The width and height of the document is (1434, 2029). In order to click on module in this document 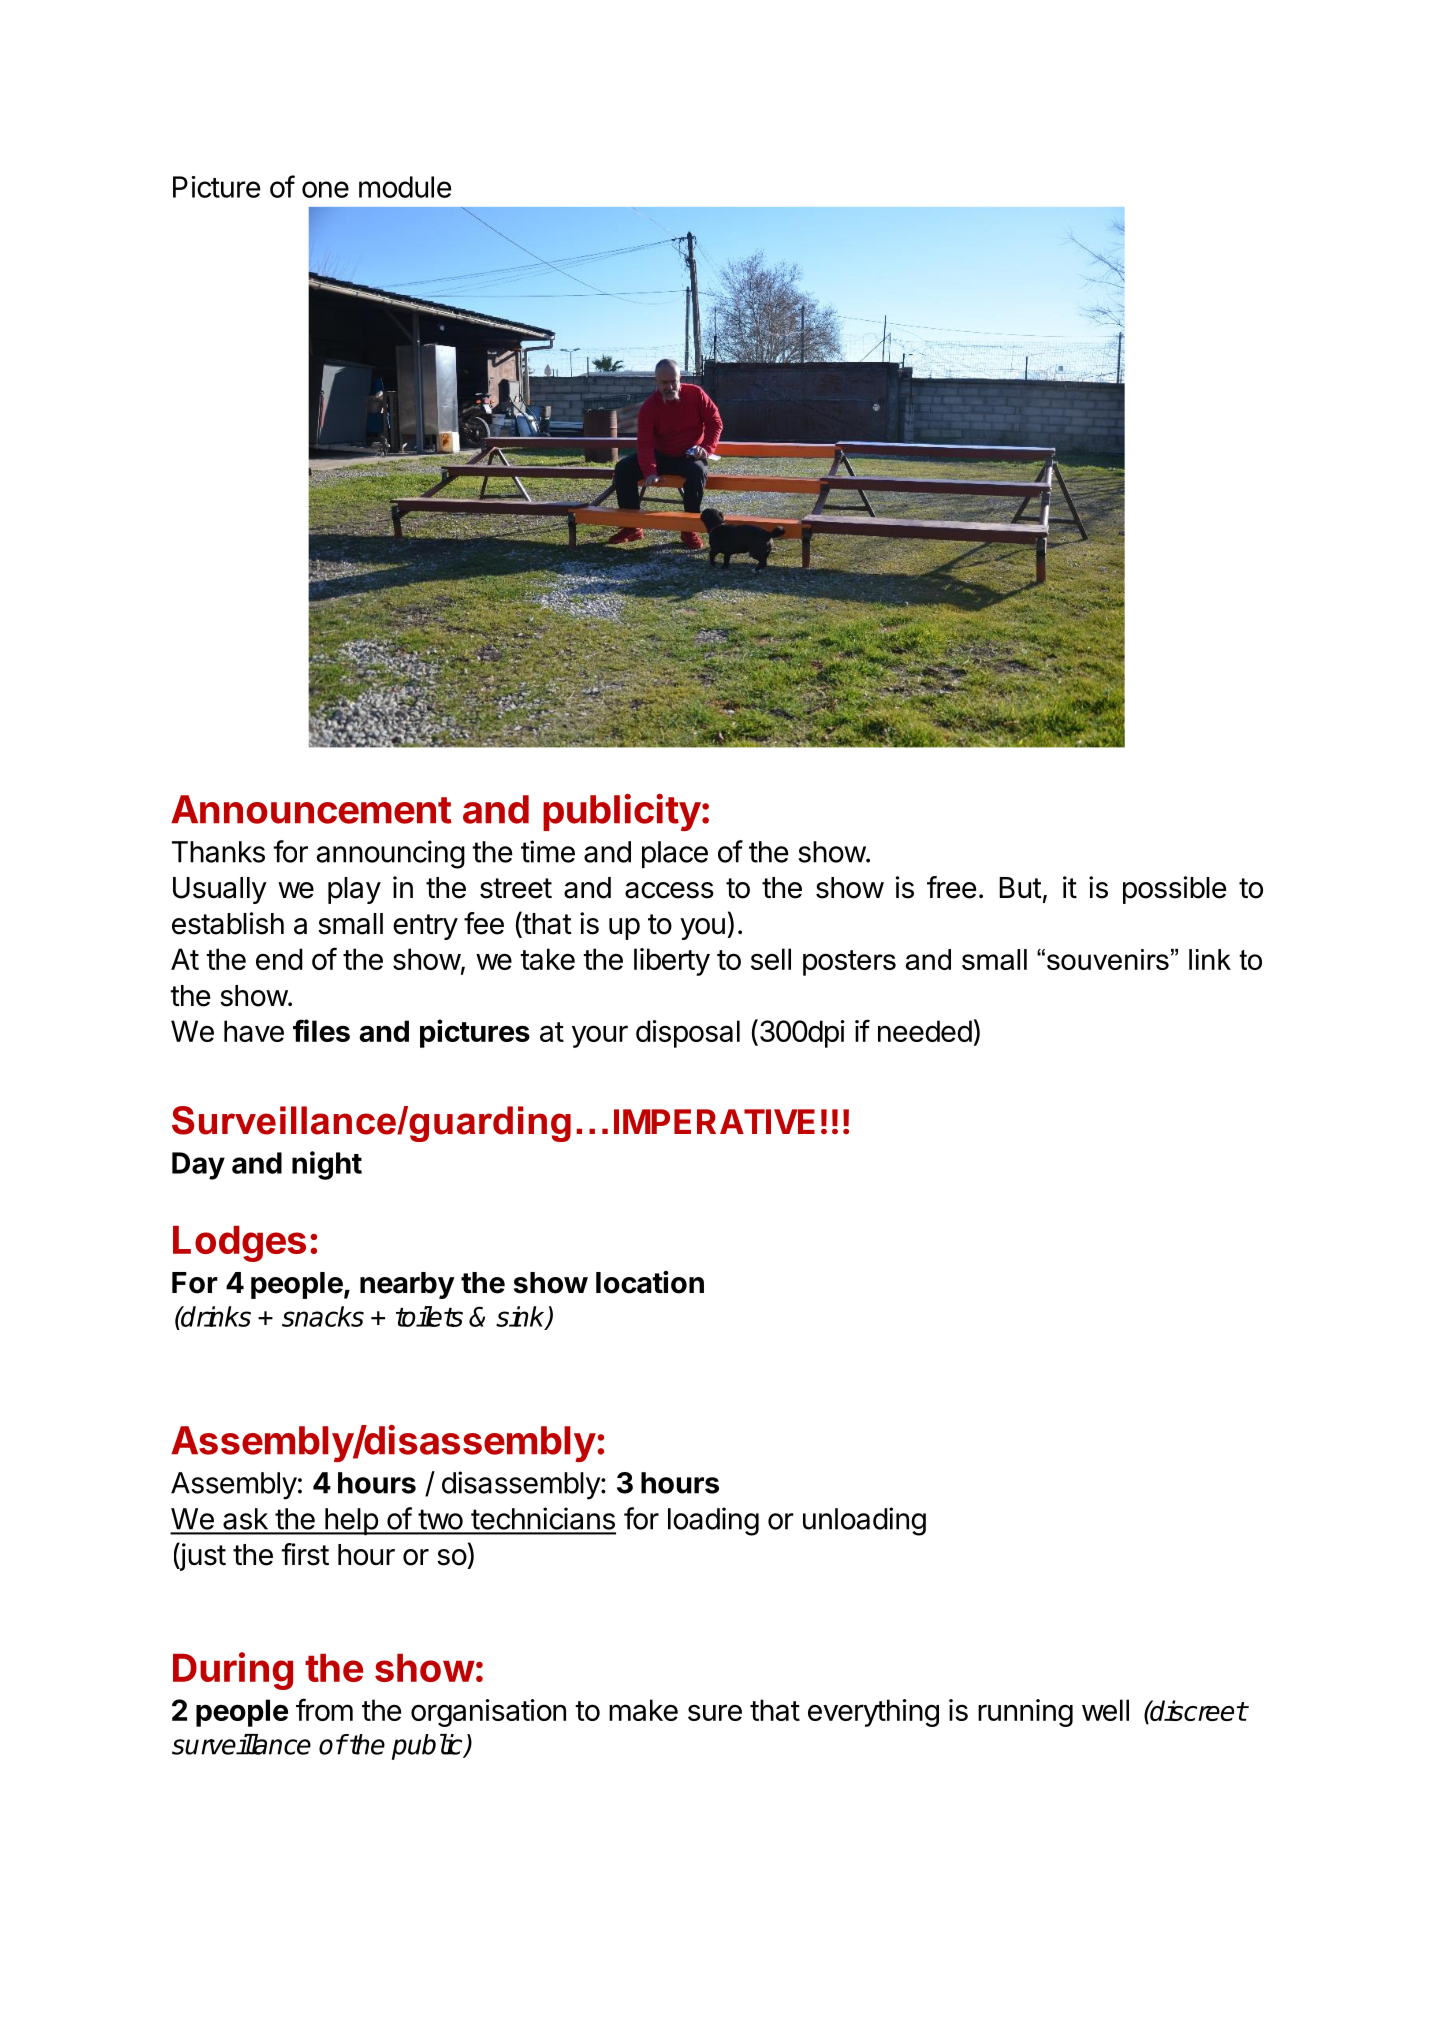, I will do `click(405, 187)`.
